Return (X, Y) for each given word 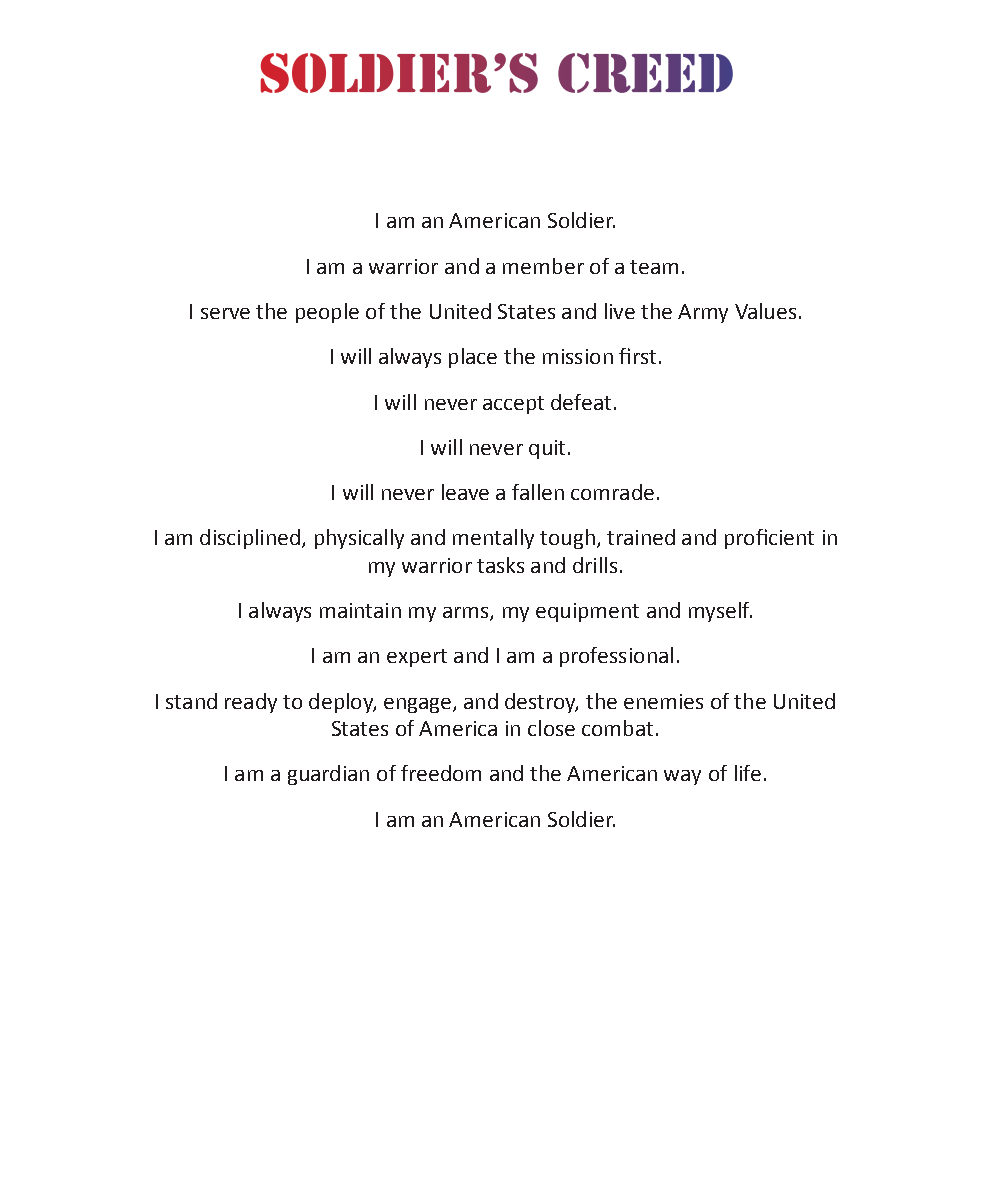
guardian (328, 775)
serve (225, 313)
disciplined (250, 539)
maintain (360, 610)
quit (547, 449)
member (543, 266)
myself (720, 612)
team (654, 267)
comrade (612, 492)
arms (467, 614)
